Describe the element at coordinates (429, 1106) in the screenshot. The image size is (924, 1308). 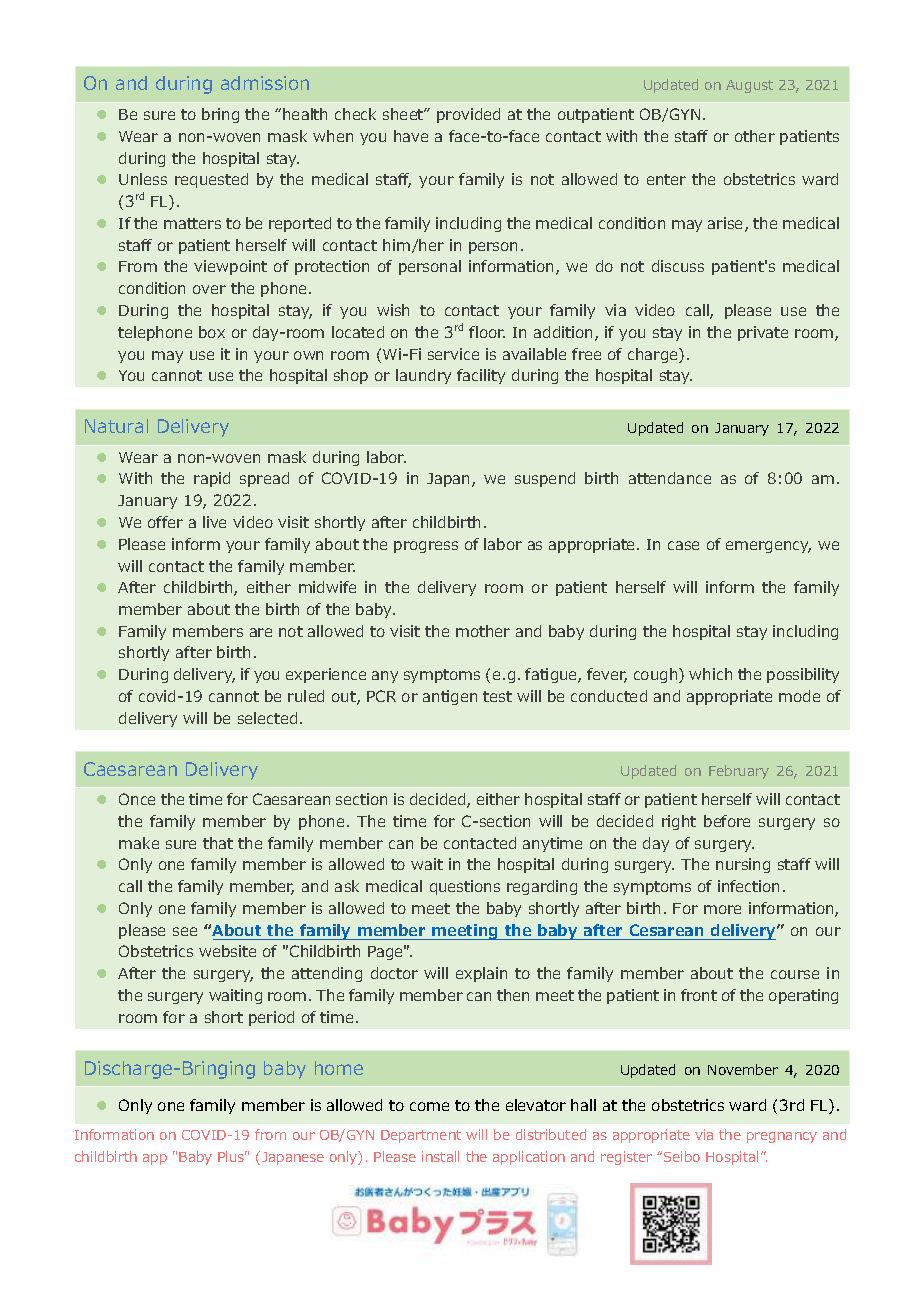
I see `come` at that location.
